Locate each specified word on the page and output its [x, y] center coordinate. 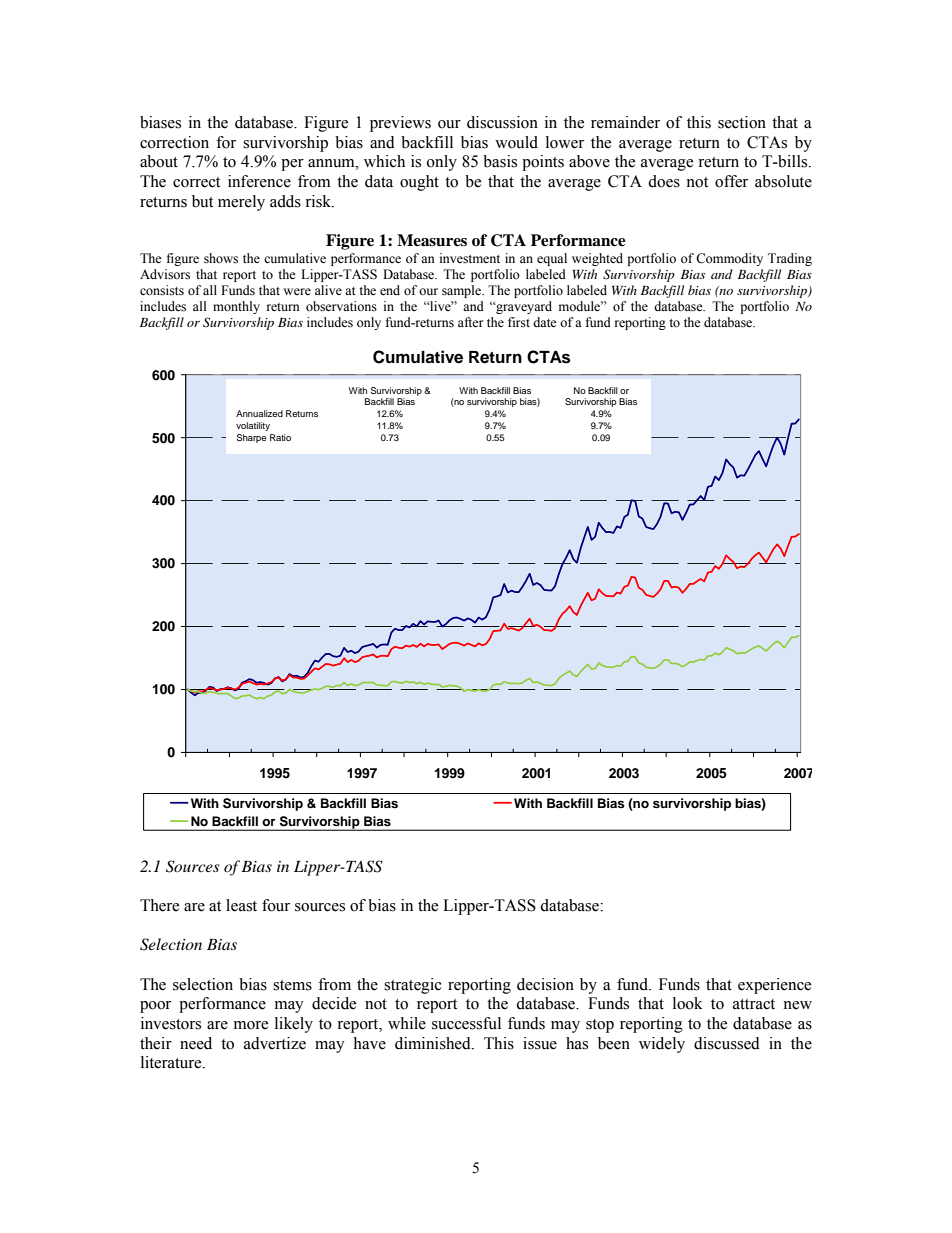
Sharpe [252, 438]
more [251, 1025]
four [276, 905]
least [241, 905]
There [159, 905]
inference [259, 181]
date [545, 322]
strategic [413, 986]
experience [774, 986]
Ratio [280, 437]
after [470, 322]
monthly [236, 307]
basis [500, 161]
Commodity [729, 259]
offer [731, 181]
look [688, 1003]
